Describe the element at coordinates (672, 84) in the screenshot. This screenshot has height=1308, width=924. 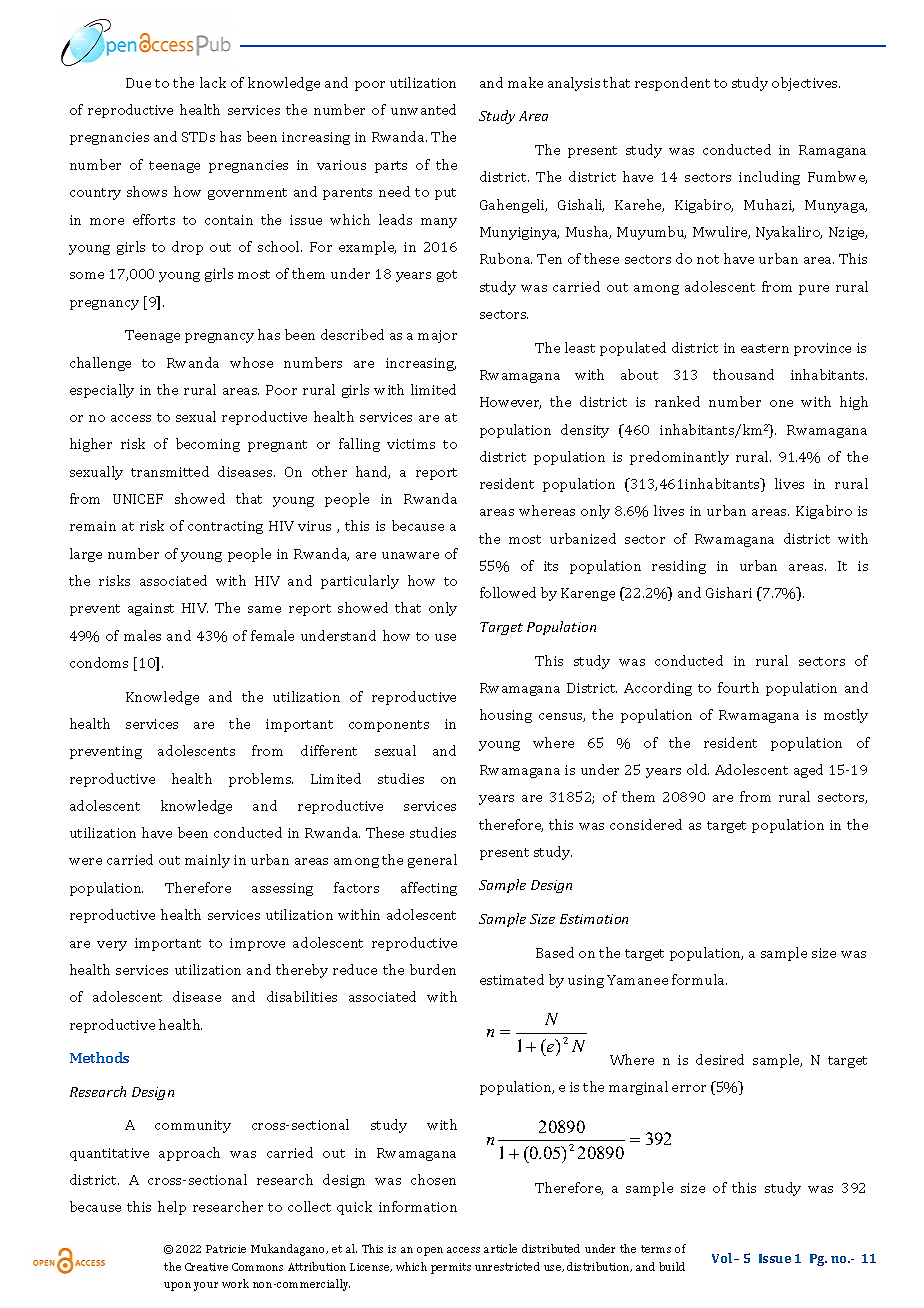
I see `respondent` at that location.
